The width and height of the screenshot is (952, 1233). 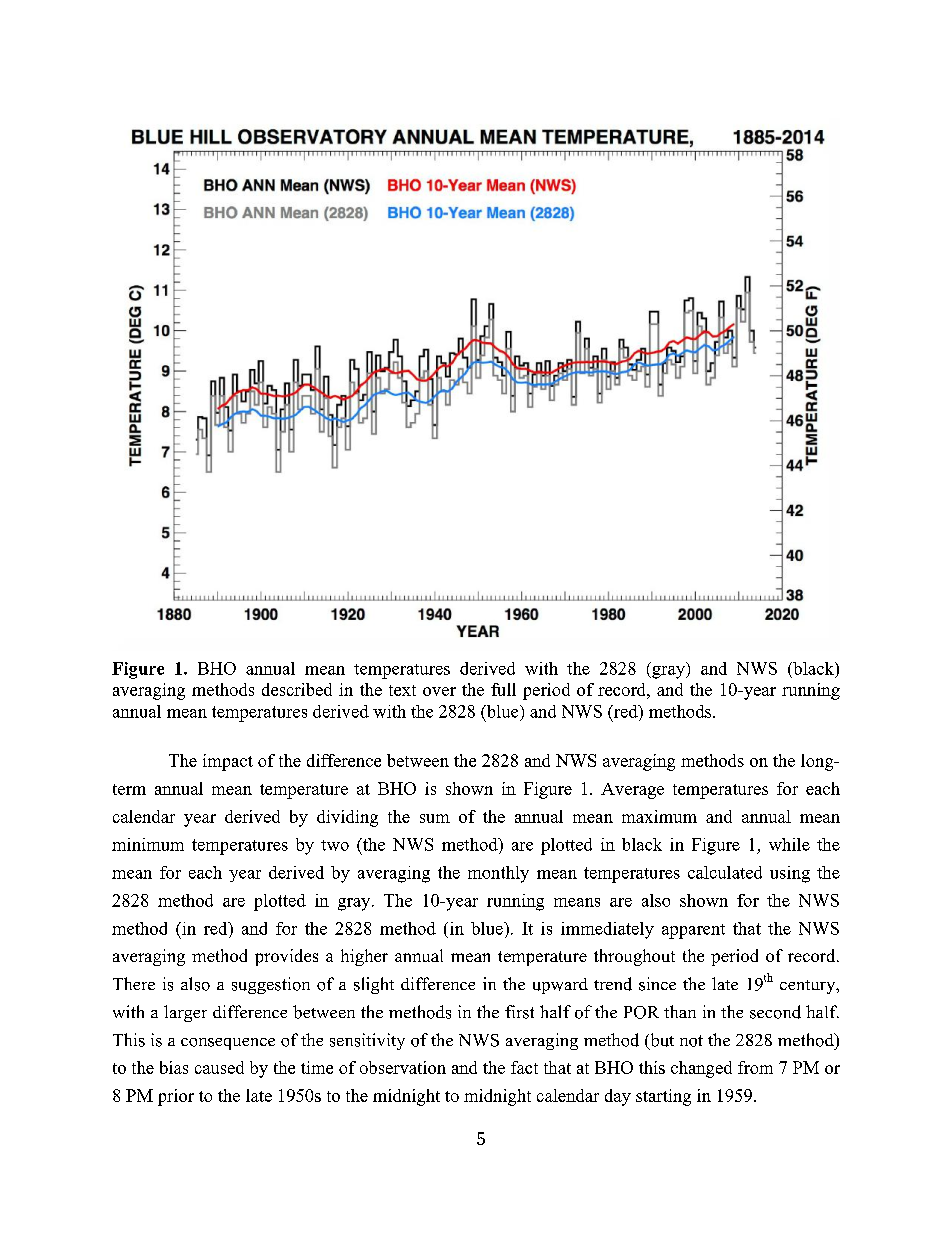 What do you see at coordinates (176, 1097) in the screenshot?
I see `prior` at bounding box center [176, 1097].
